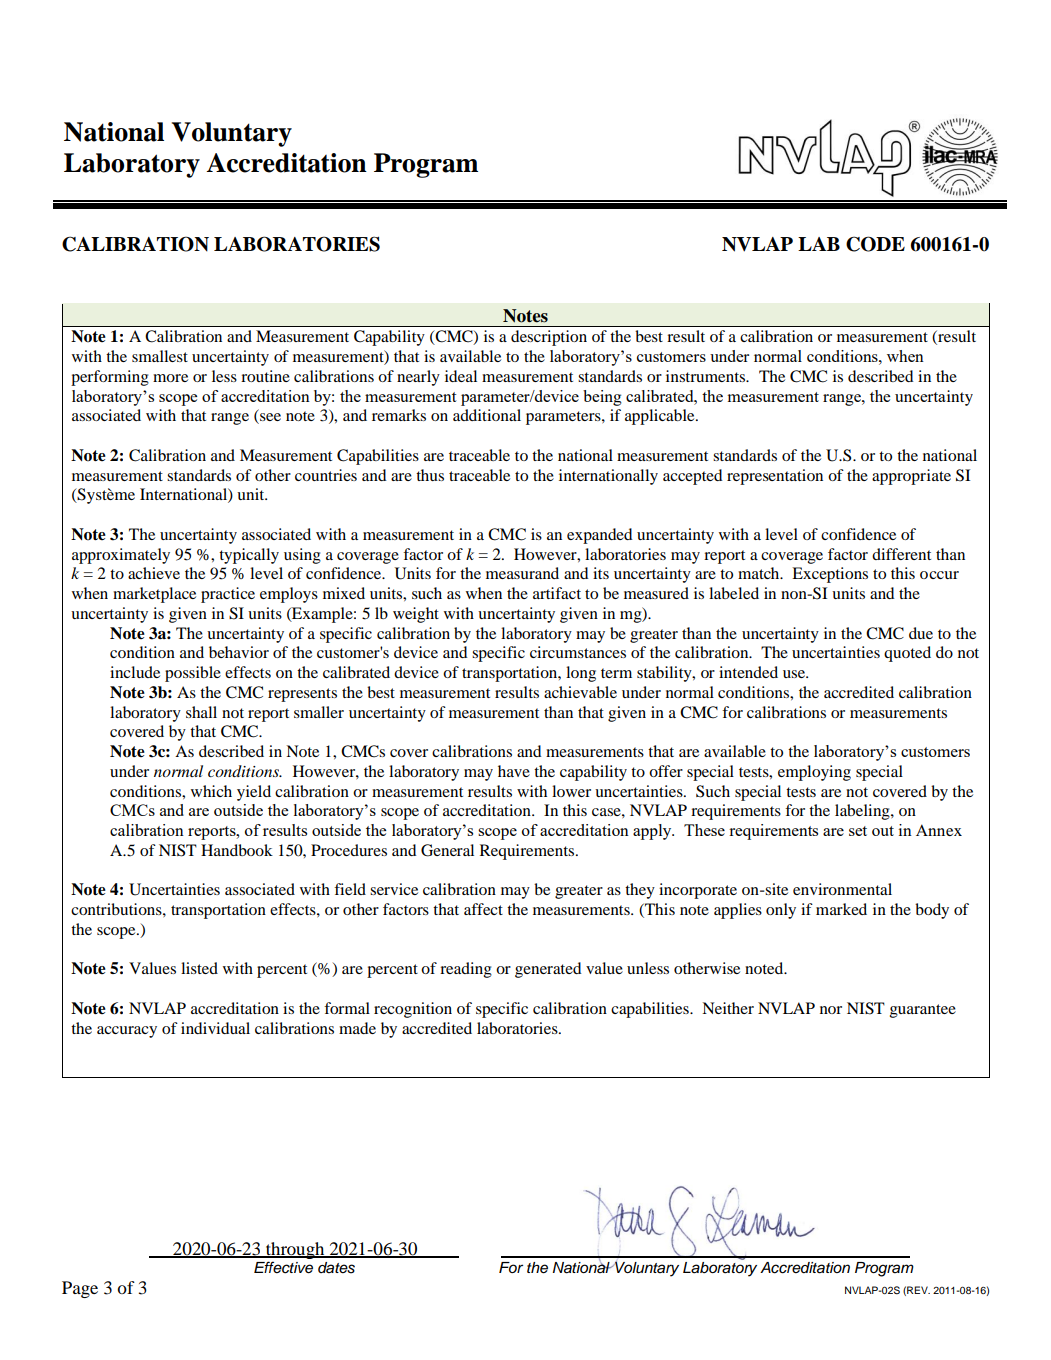 Image resolution: width=1051 pixels, height=1360 pixels. Describe the element at coordinates (336, 1268) in the image. I see `dates` at that location.
